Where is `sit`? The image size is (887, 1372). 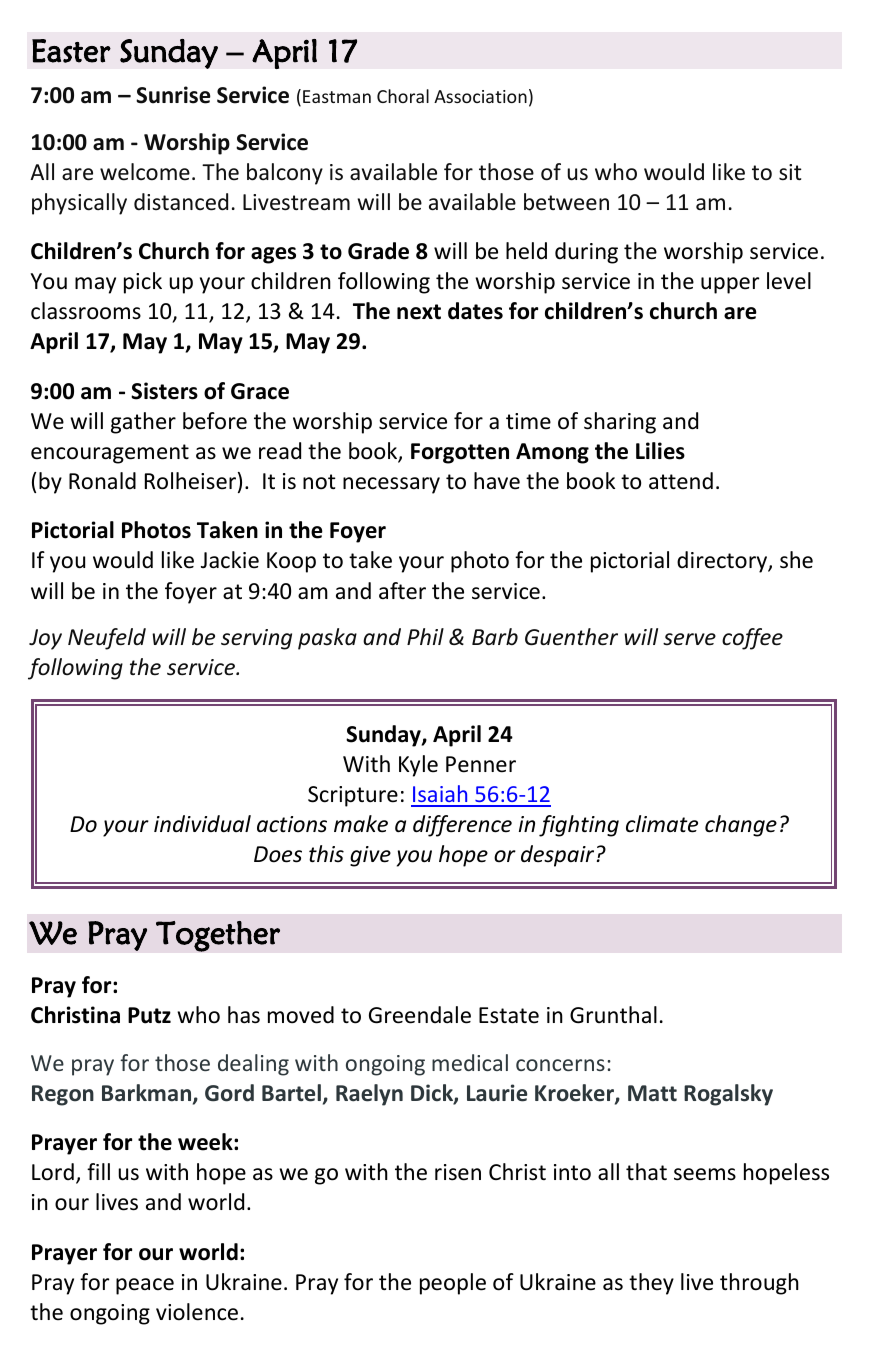 sit is located at coordinates (790, 172).
